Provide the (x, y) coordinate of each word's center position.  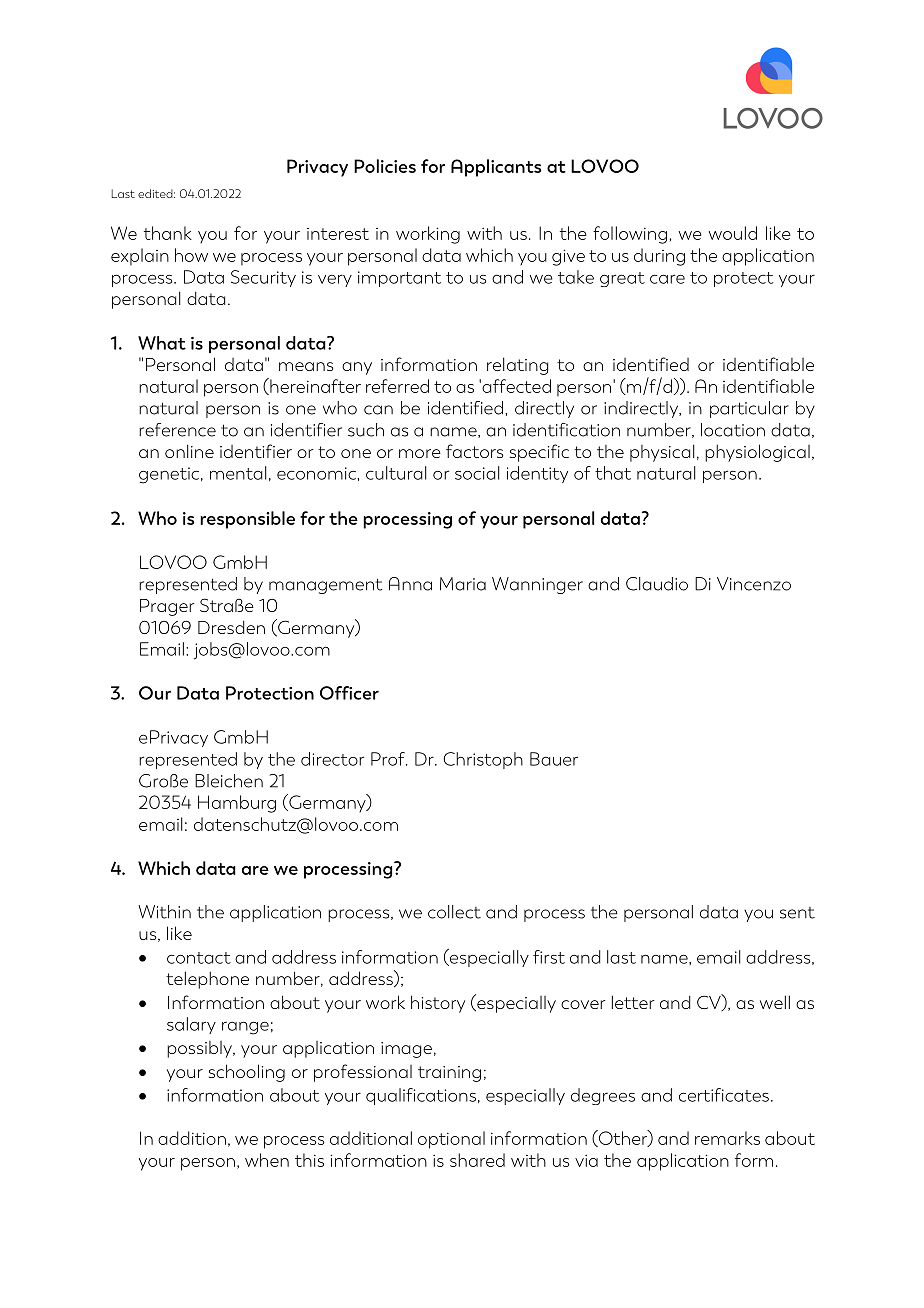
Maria (463, 584)
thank (168, 233)
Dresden (231, 627)
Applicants (496, 168)
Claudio (657, 584)
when (267, 1160)
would (733, 233)
